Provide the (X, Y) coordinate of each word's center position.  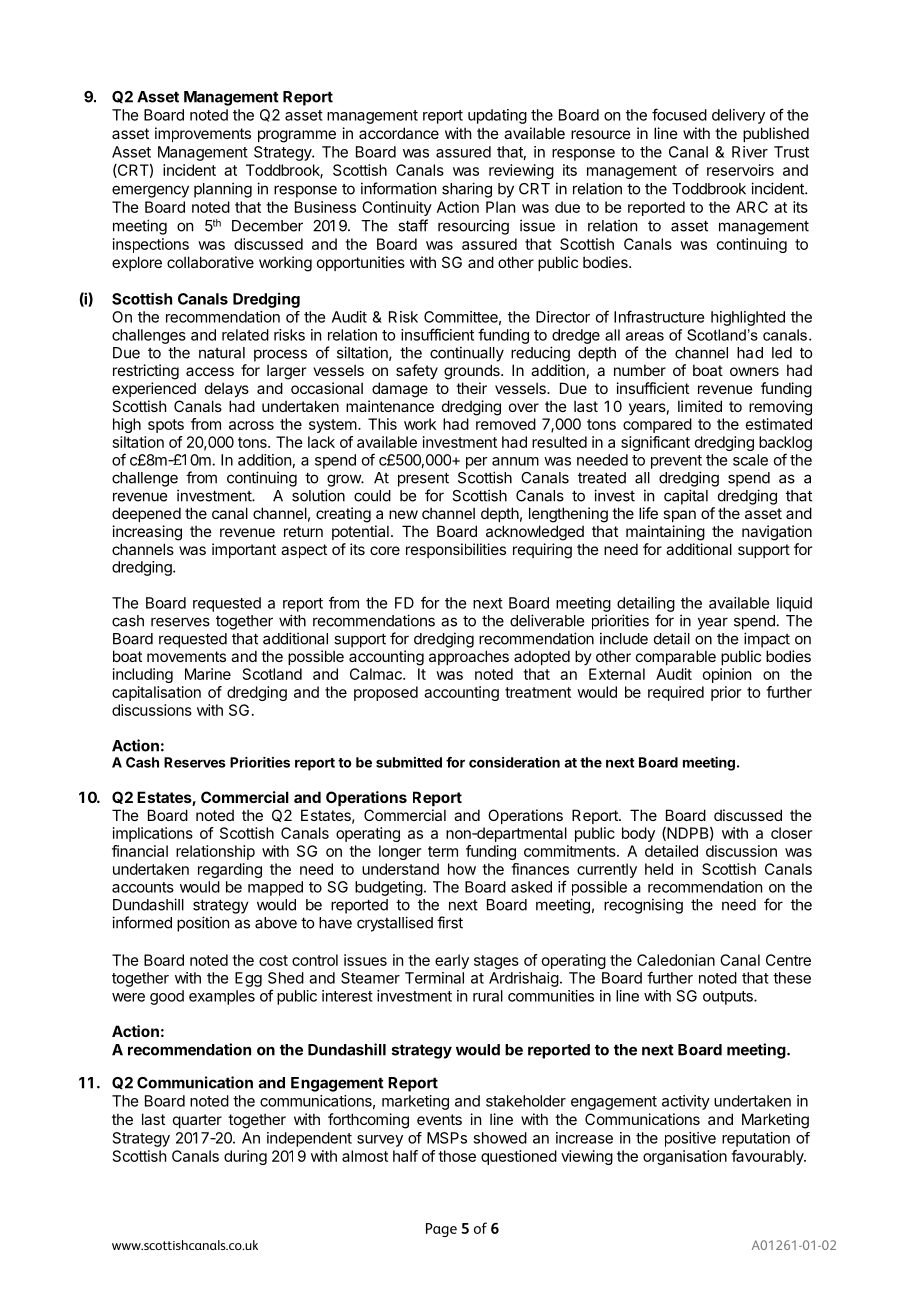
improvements (203, 134)
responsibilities (456, 550)
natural (222, 353)
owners (754, 371)
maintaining (665, 533)
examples (222, 997)
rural (488, 996)
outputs (729, 998)
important (244, 550)
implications (153, 834)
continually (467, 354)
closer (791, 833)
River (750, 152)
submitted (409, 762)
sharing (467, 190)
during (245, 1157)
